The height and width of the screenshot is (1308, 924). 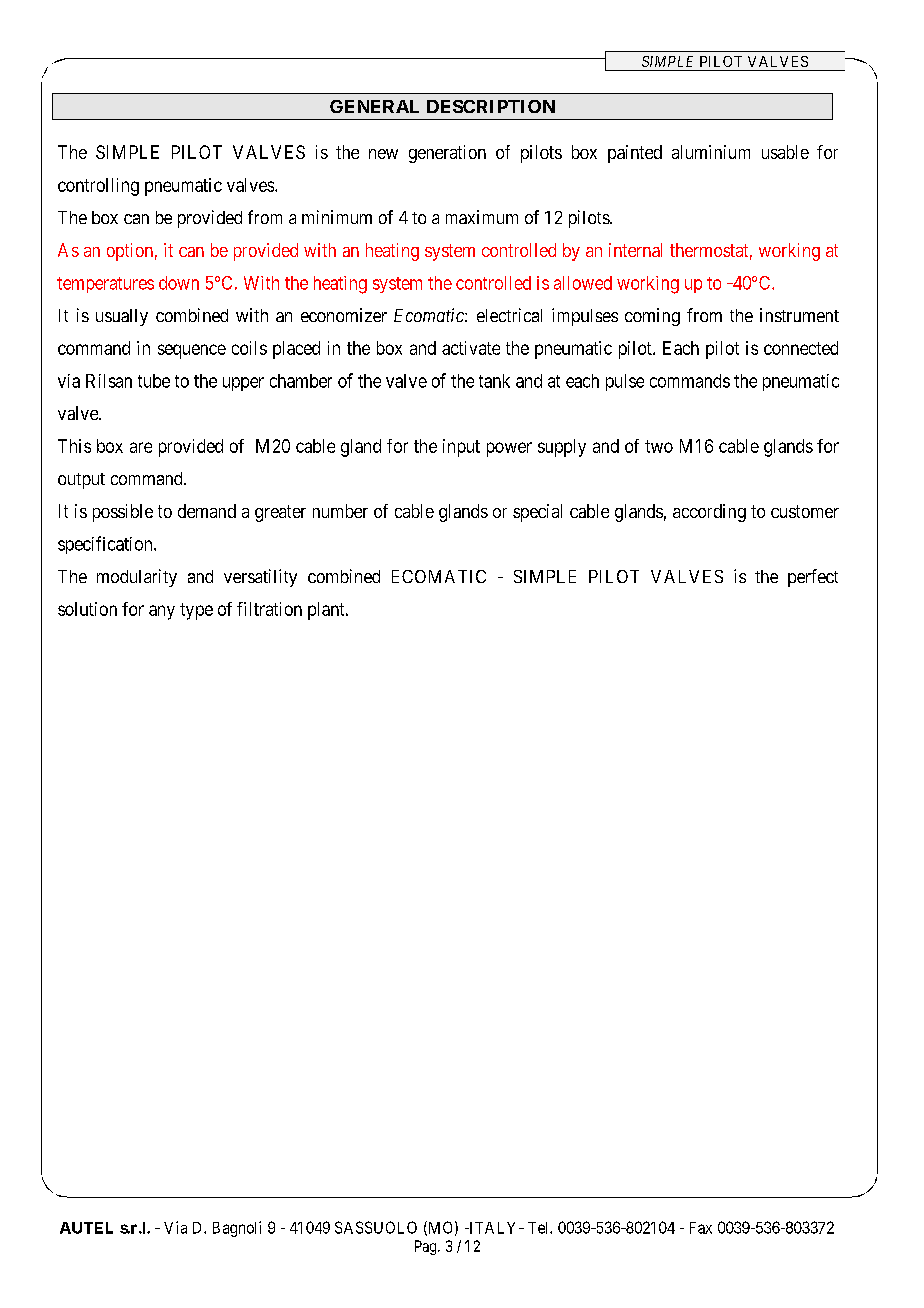 What do you see at coordinates (327, 611) in the screenshot?
I see `plant` at bounding box center [327, 611].
